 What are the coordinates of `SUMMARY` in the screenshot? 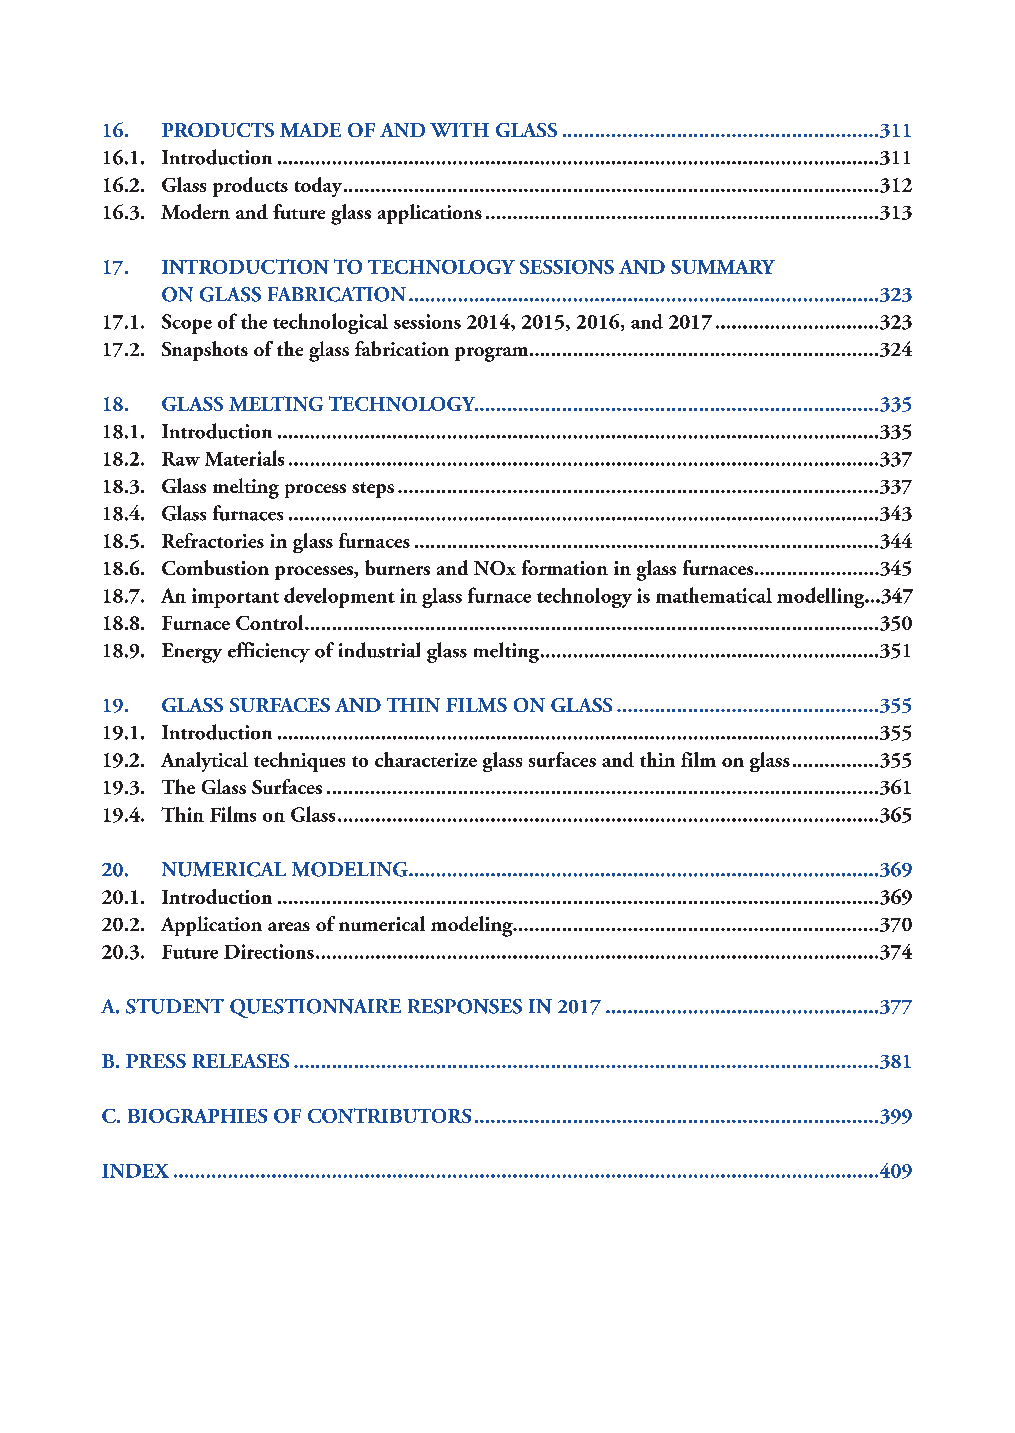 It's located at (723, 267).
